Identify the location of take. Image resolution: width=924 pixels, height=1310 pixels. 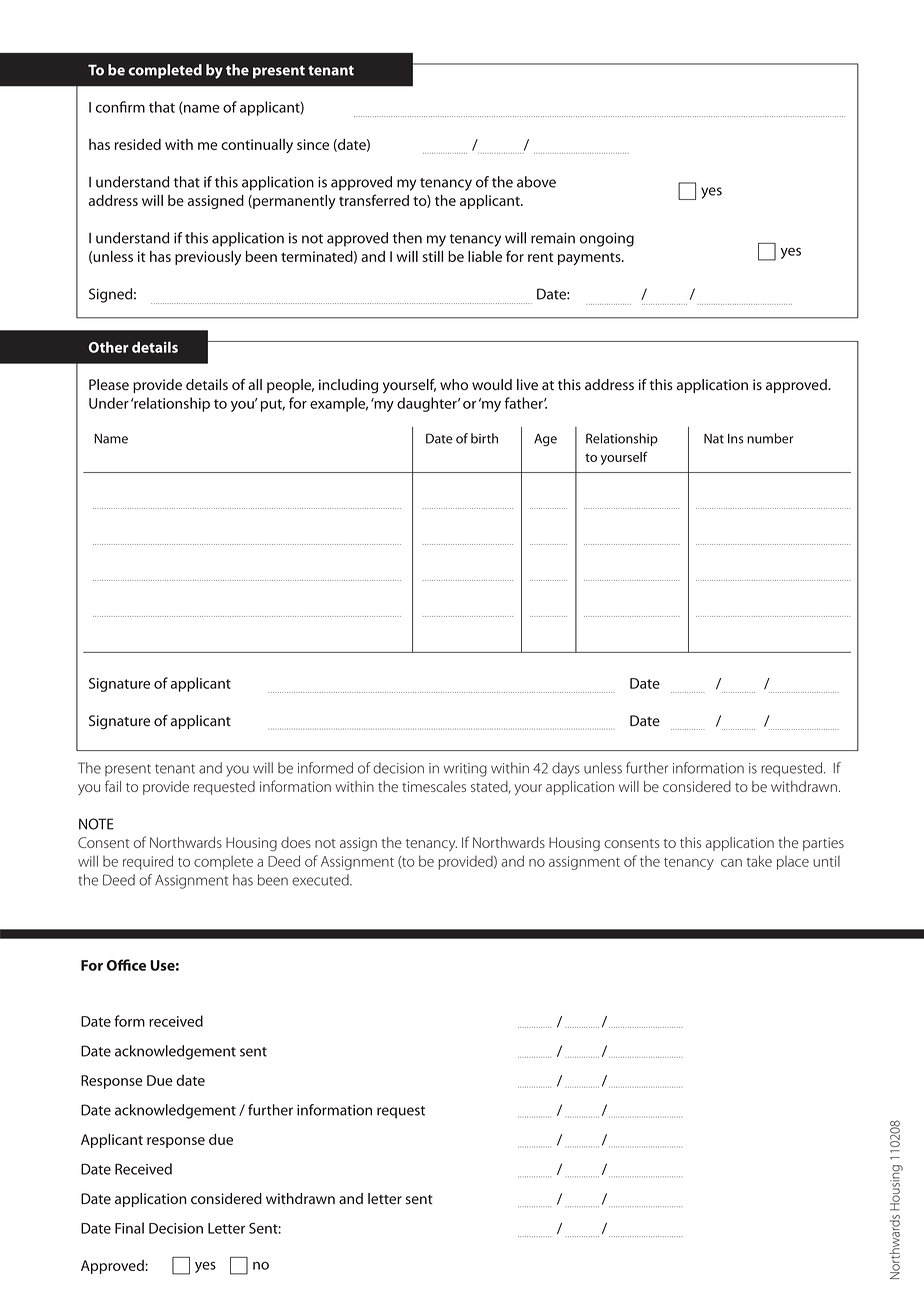
(759, 861).
